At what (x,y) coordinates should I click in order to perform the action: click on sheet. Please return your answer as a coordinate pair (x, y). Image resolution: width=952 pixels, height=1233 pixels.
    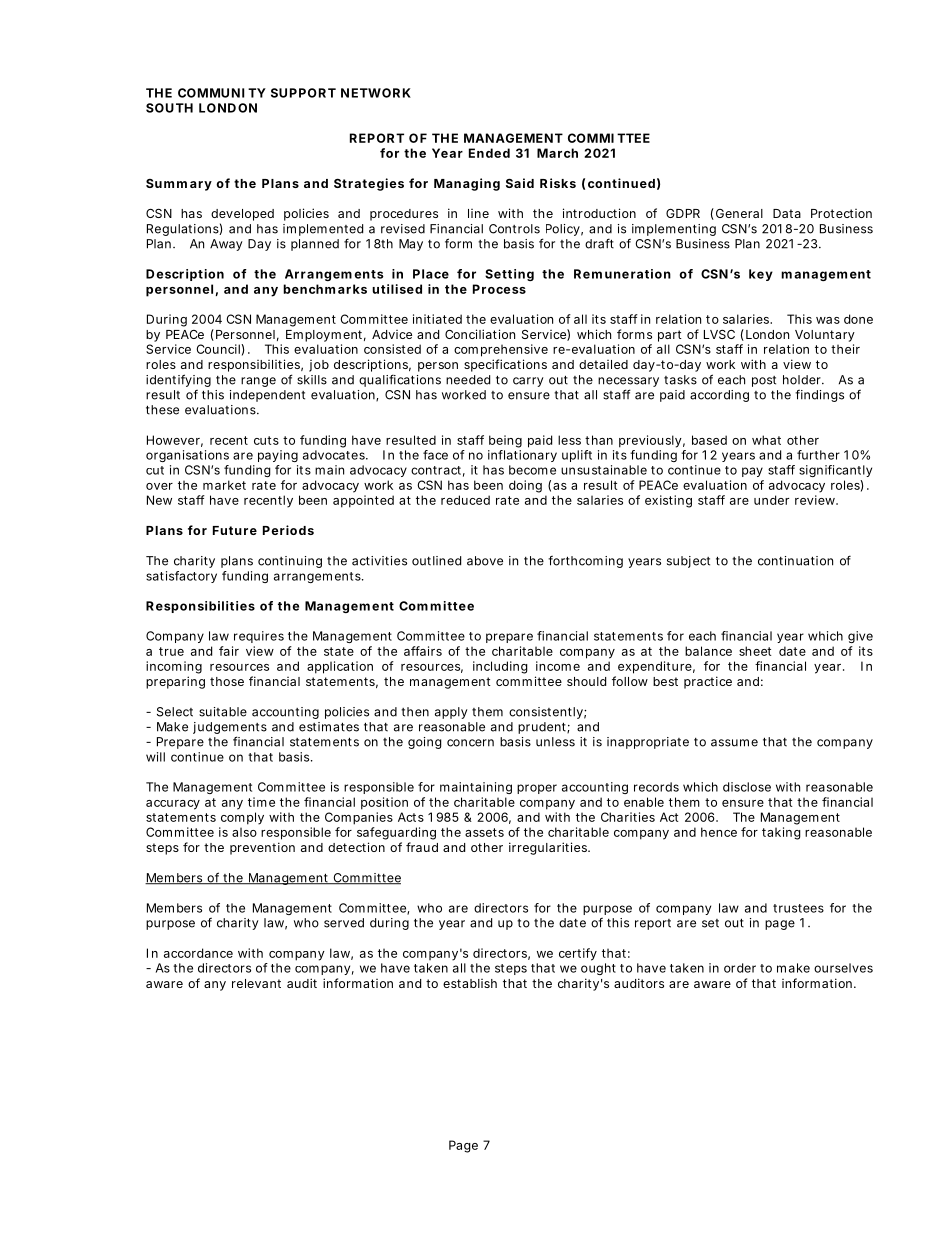
    Looking at the image, I should click on (755, 651).
